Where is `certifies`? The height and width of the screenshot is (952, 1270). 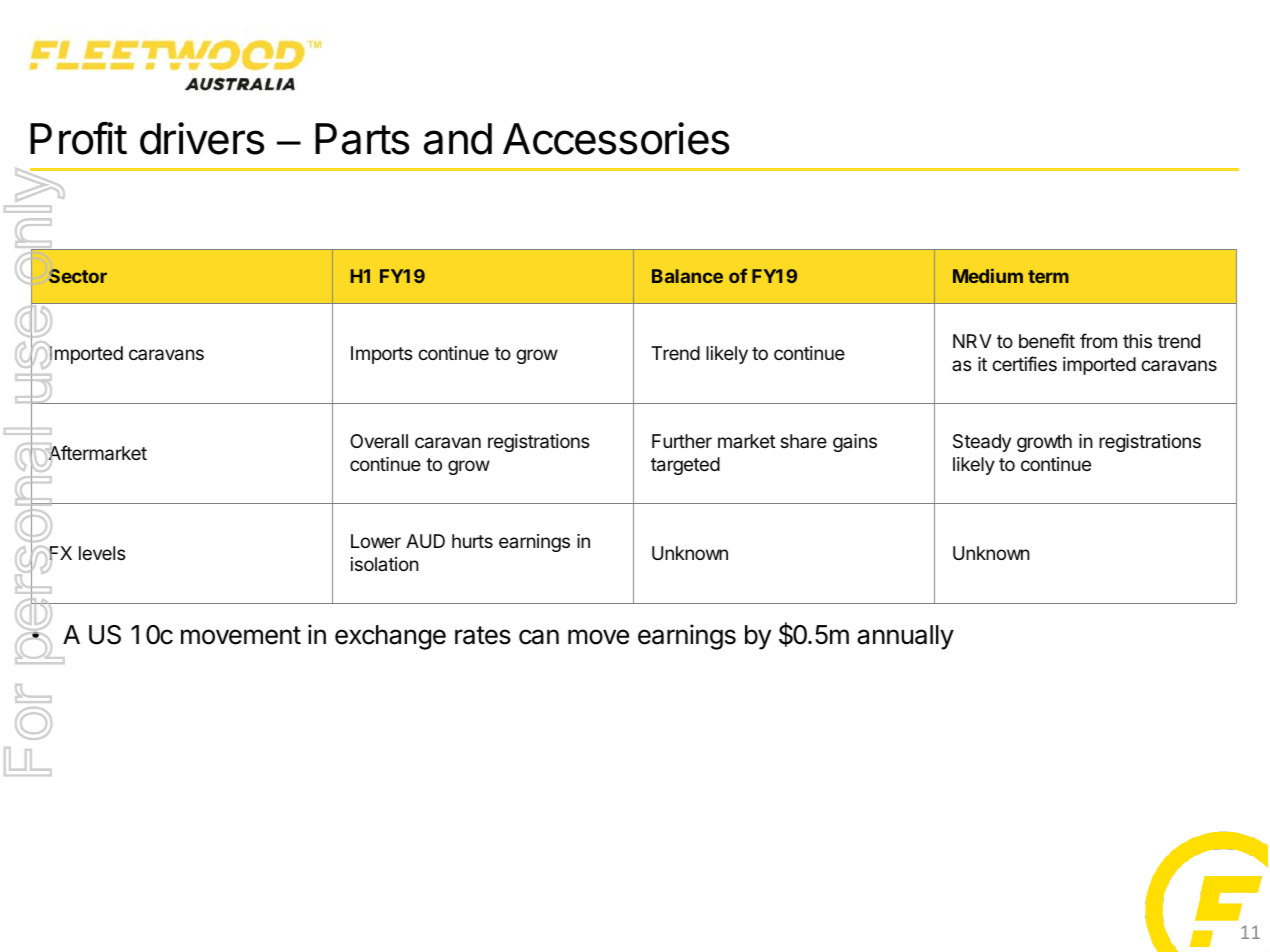 certifies is located at coordinates (1024, 363).
